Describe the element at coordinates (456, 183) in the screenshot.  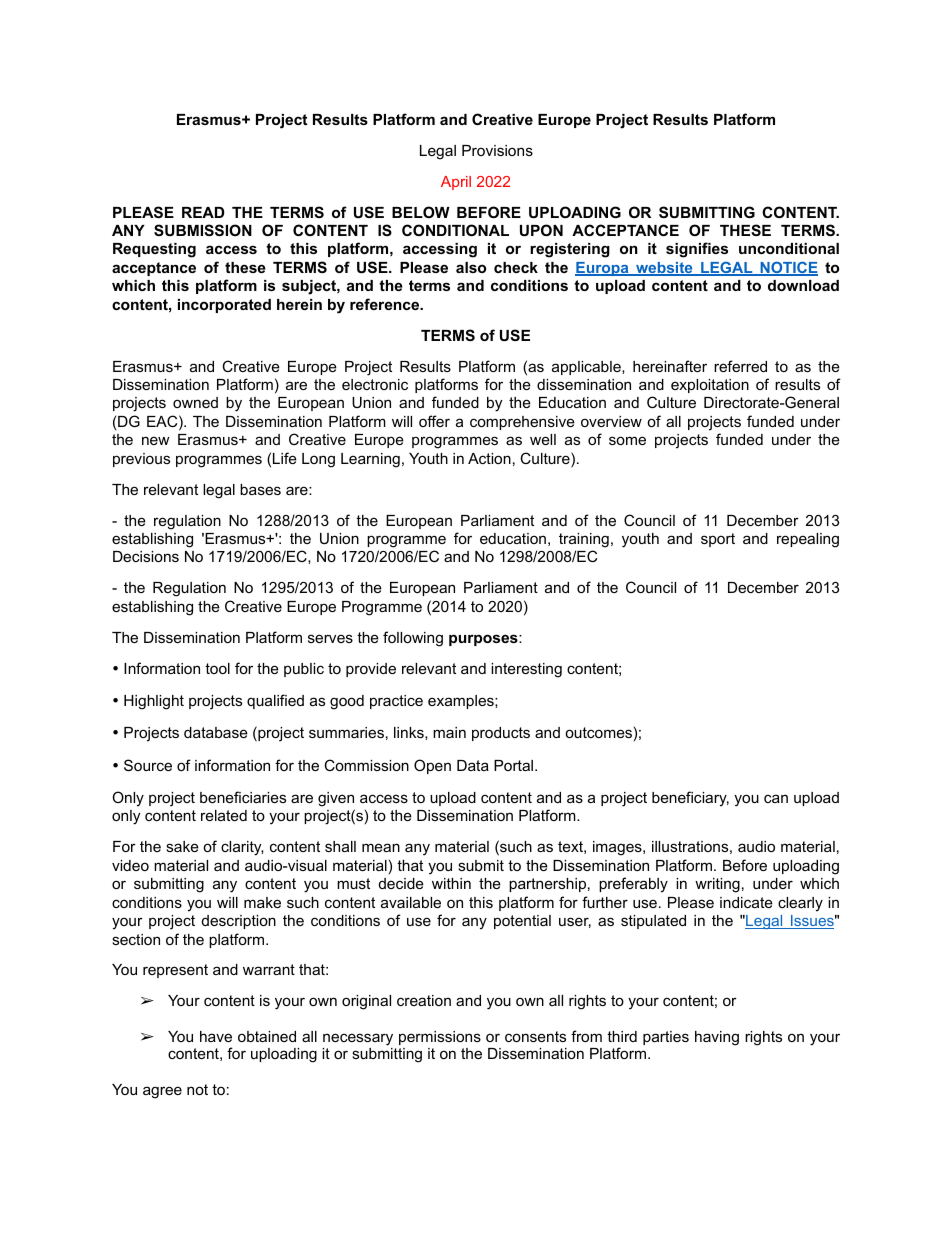
I see `April` at that location.
